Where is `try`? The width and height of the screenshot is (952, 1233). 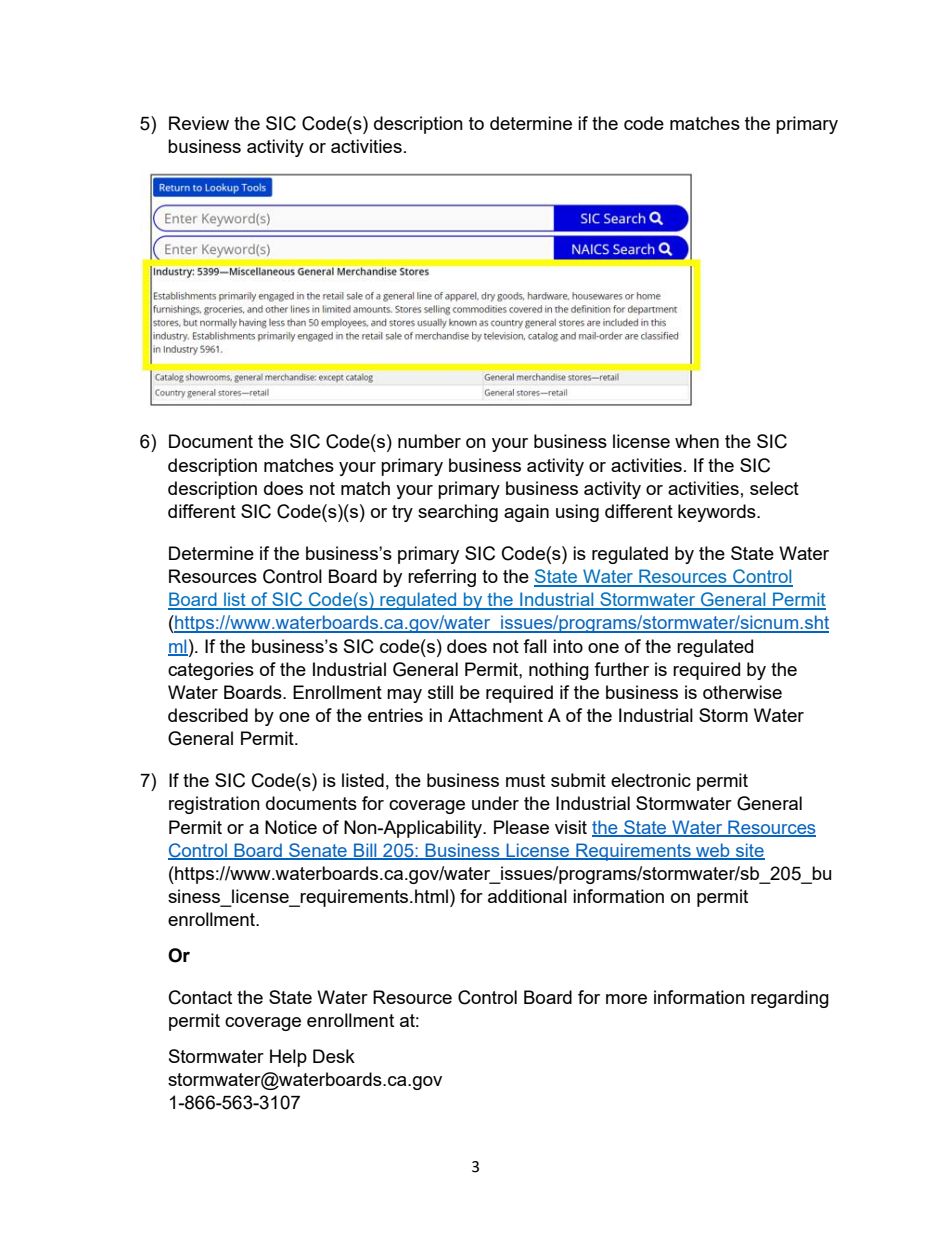
try is located at coordinates (402, 513).
